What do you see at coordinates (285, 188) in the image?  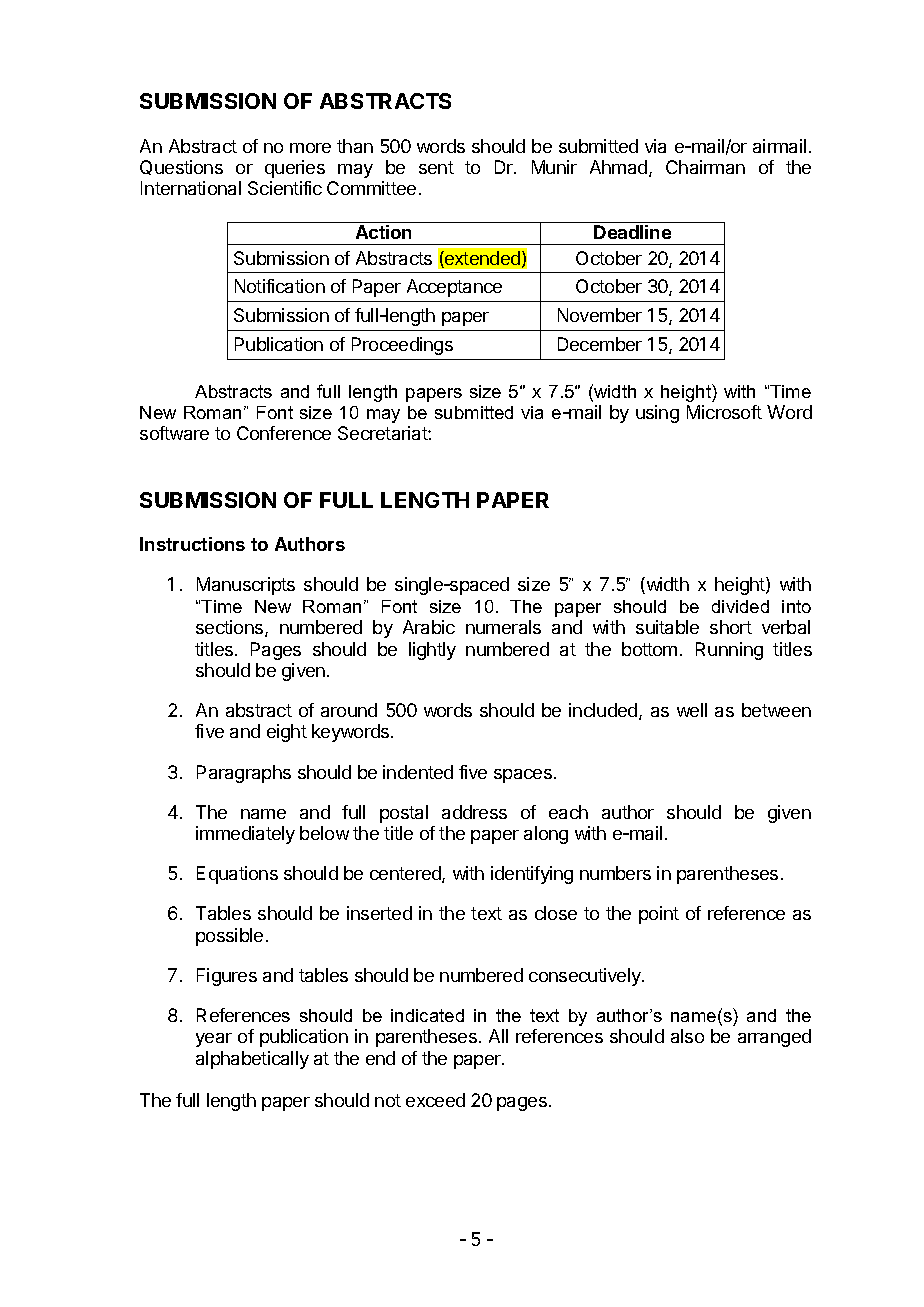 I see `Scientific` at bounding box center [285, 188].
